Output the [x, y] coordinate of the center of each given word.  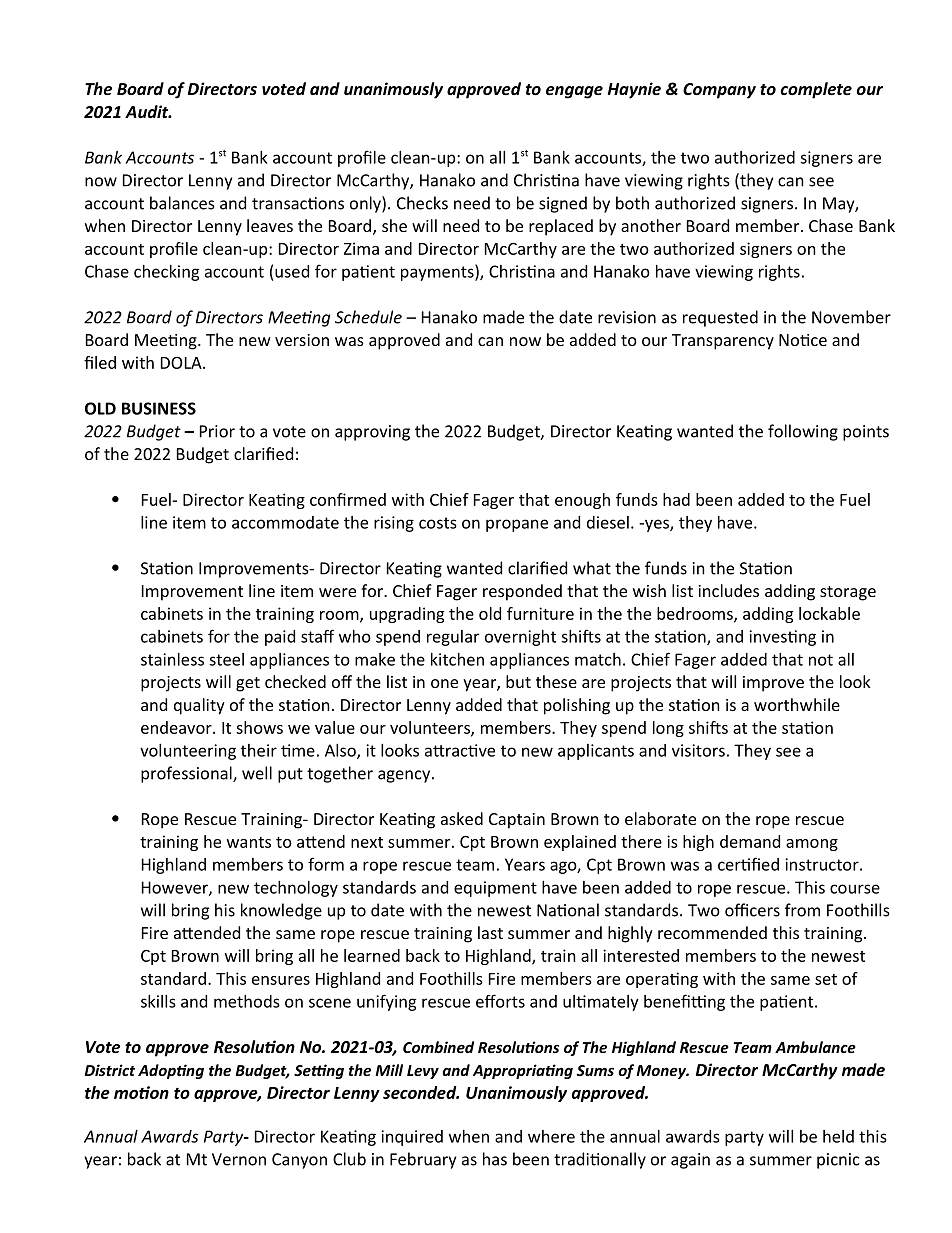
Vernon [239, 1159]
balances [182, 203]
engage [574, 92]
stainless [172, 659]
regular [453, 638]
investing [782, 638]
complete [816, 90]
